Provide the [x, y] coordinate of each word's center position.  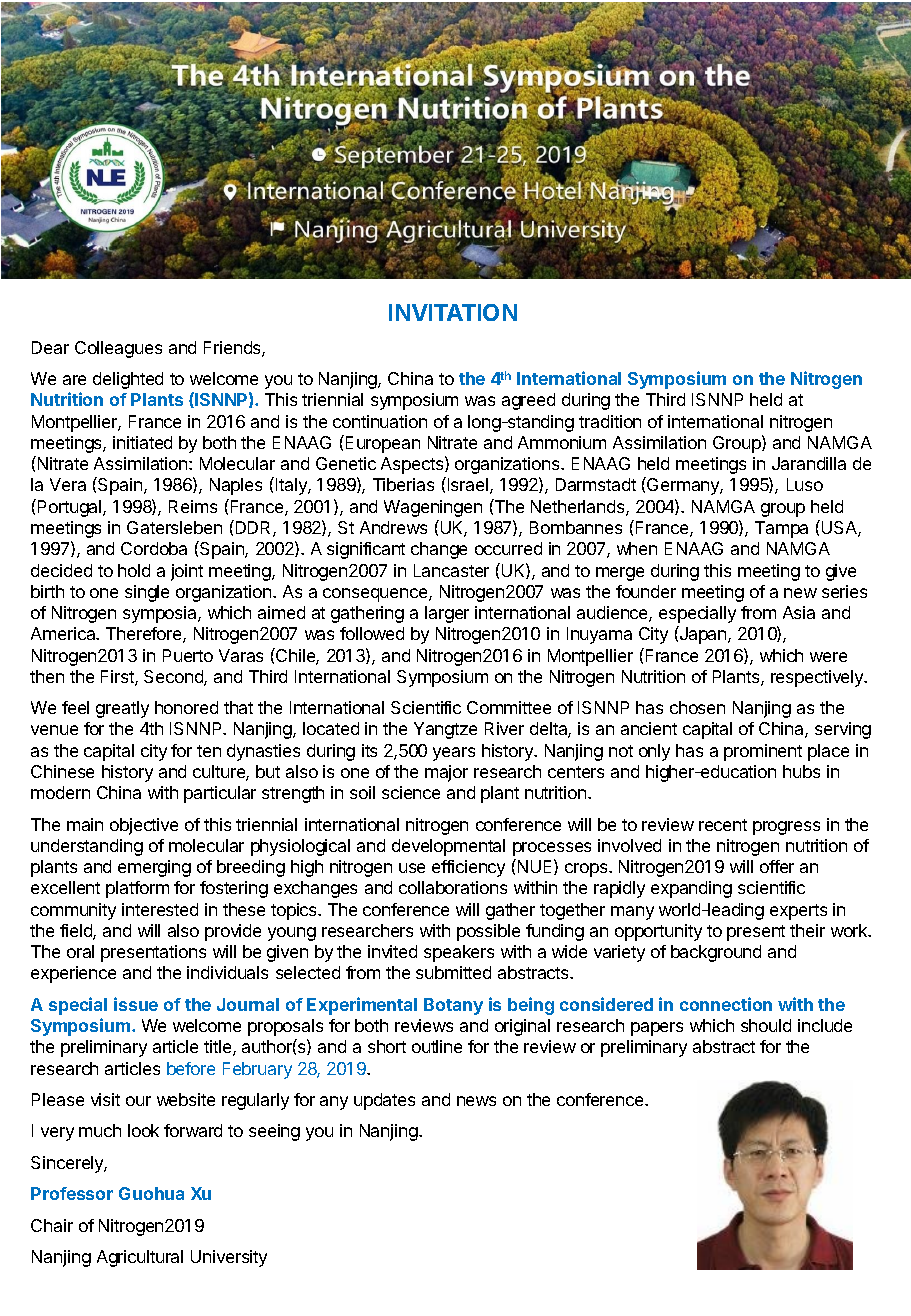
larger [447, 614]
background [716, 953]
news [476, 1101]
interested [160, 909]
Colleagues [118, 349]
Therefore [145, 635]
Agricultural [140, 1258]
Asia [799, 612]
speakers [459, 953]
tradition [610, 421]
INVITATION [453, 312]
